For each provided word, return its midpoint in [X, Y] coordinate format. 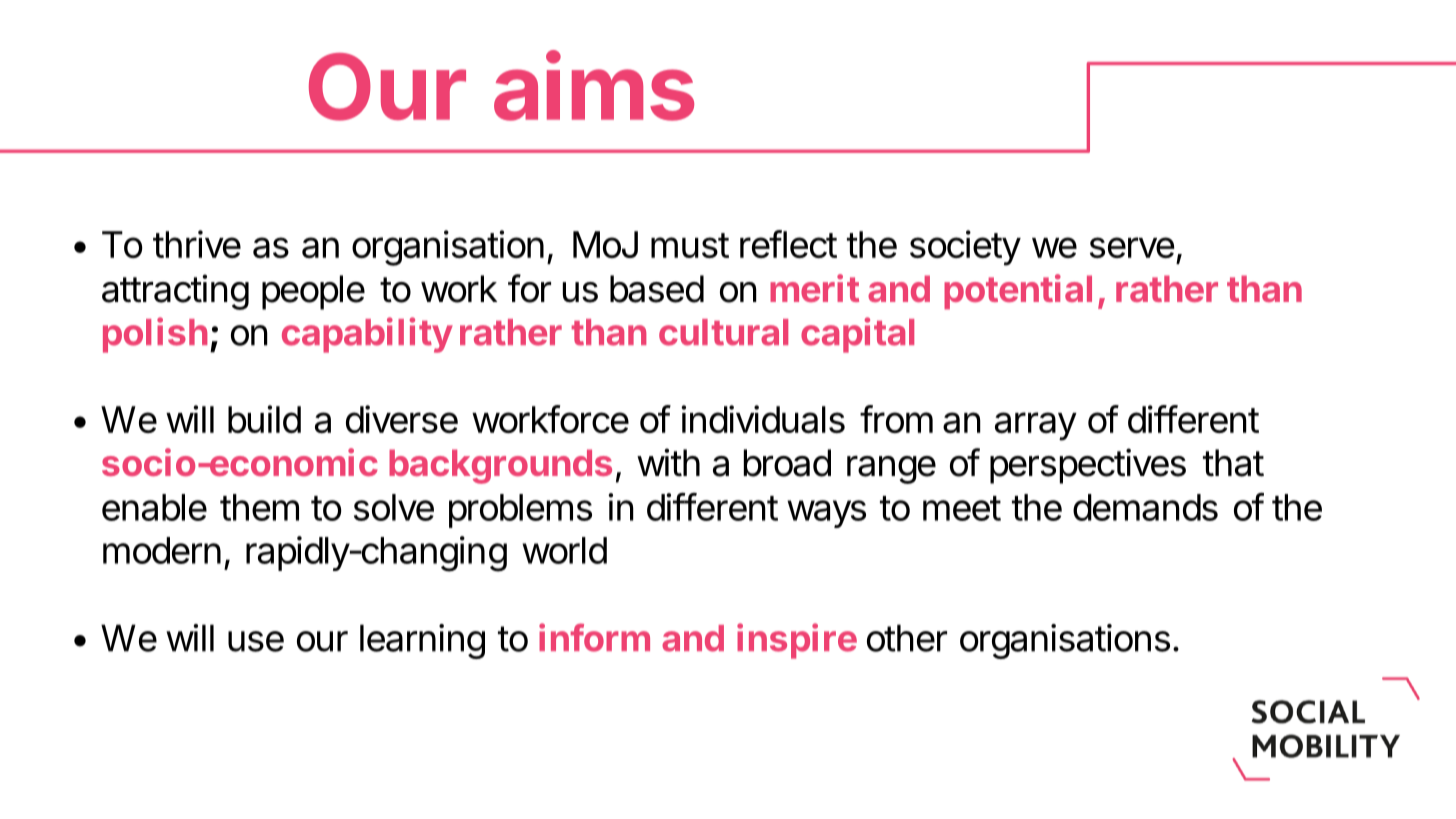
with [668, 462]
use [256, 641]
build [264, 419]
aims [594, 86]
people [313, 292]
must [690, 245]
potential [1018, 292]
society [965, 248]
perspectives [1088, 466]
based [657, 289]
